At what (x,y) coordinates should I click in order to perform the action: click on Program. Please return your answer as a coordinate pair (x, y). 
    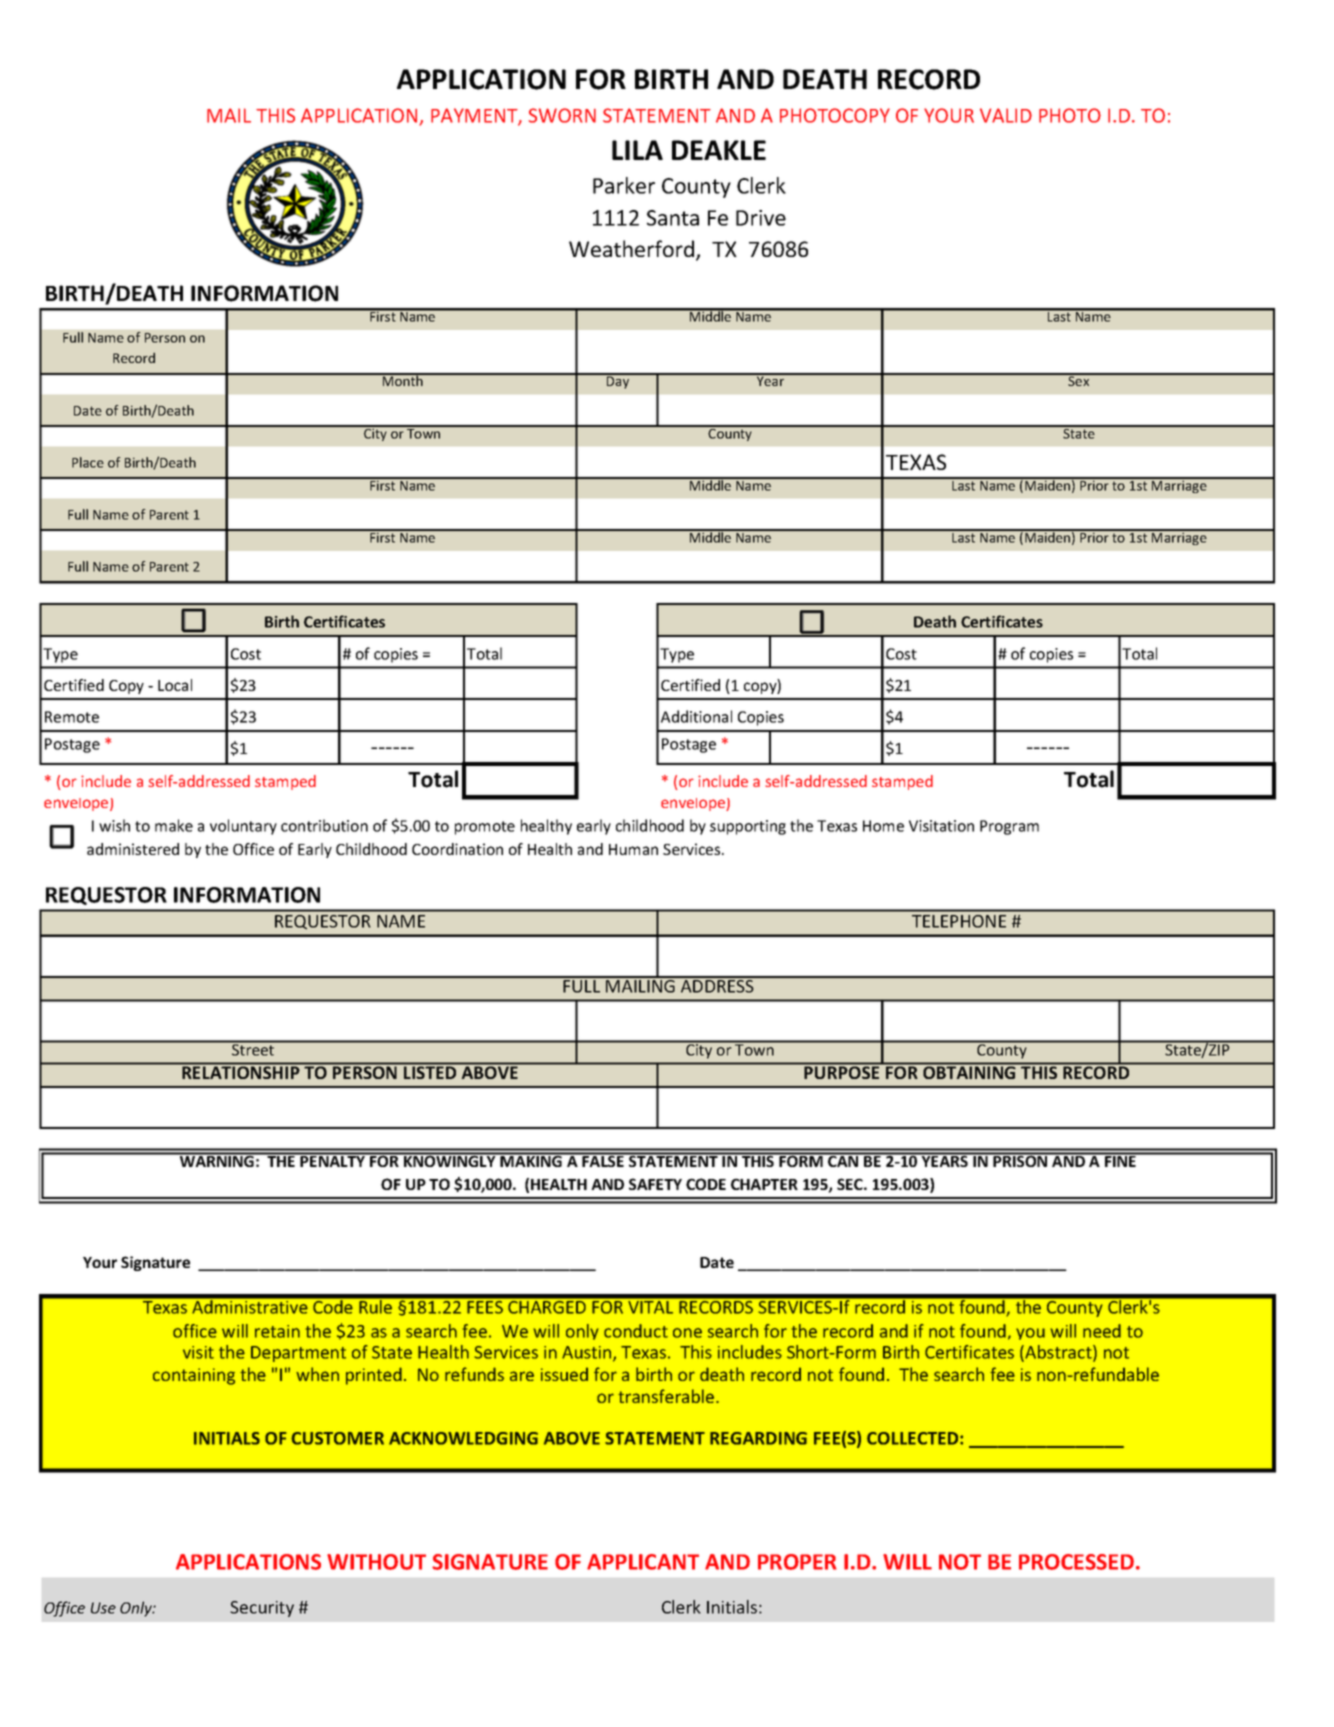
    Looking at the image, I should click on (1009, 827).
